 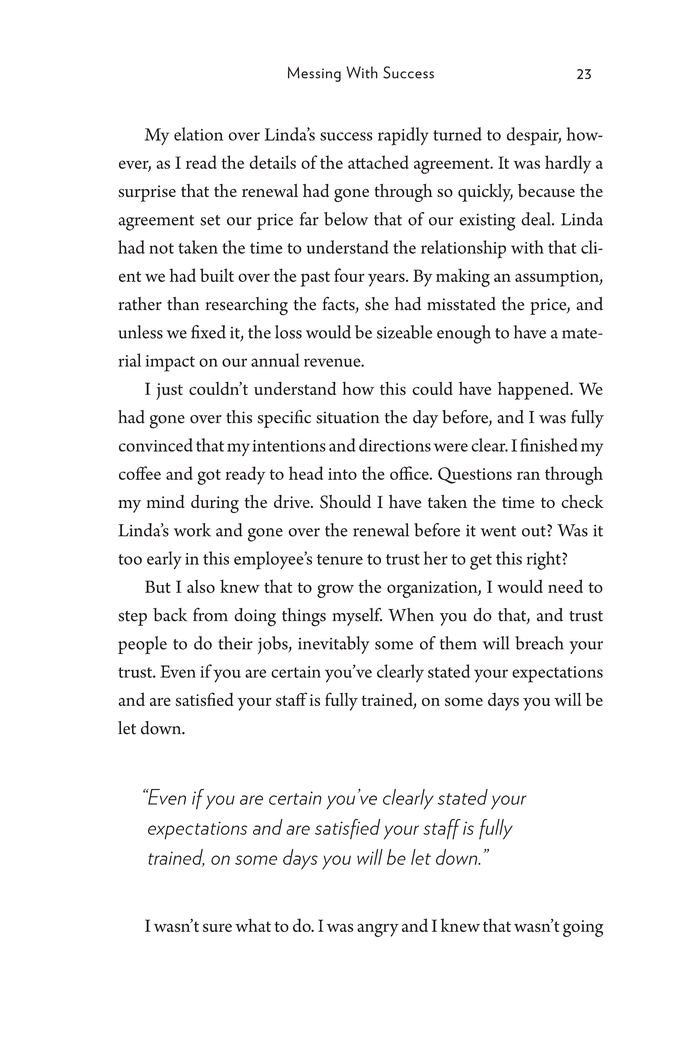 What do you see at coordinates (217, 927) in the screenshot?
I see `sure` at bounding box center [217, 927].
